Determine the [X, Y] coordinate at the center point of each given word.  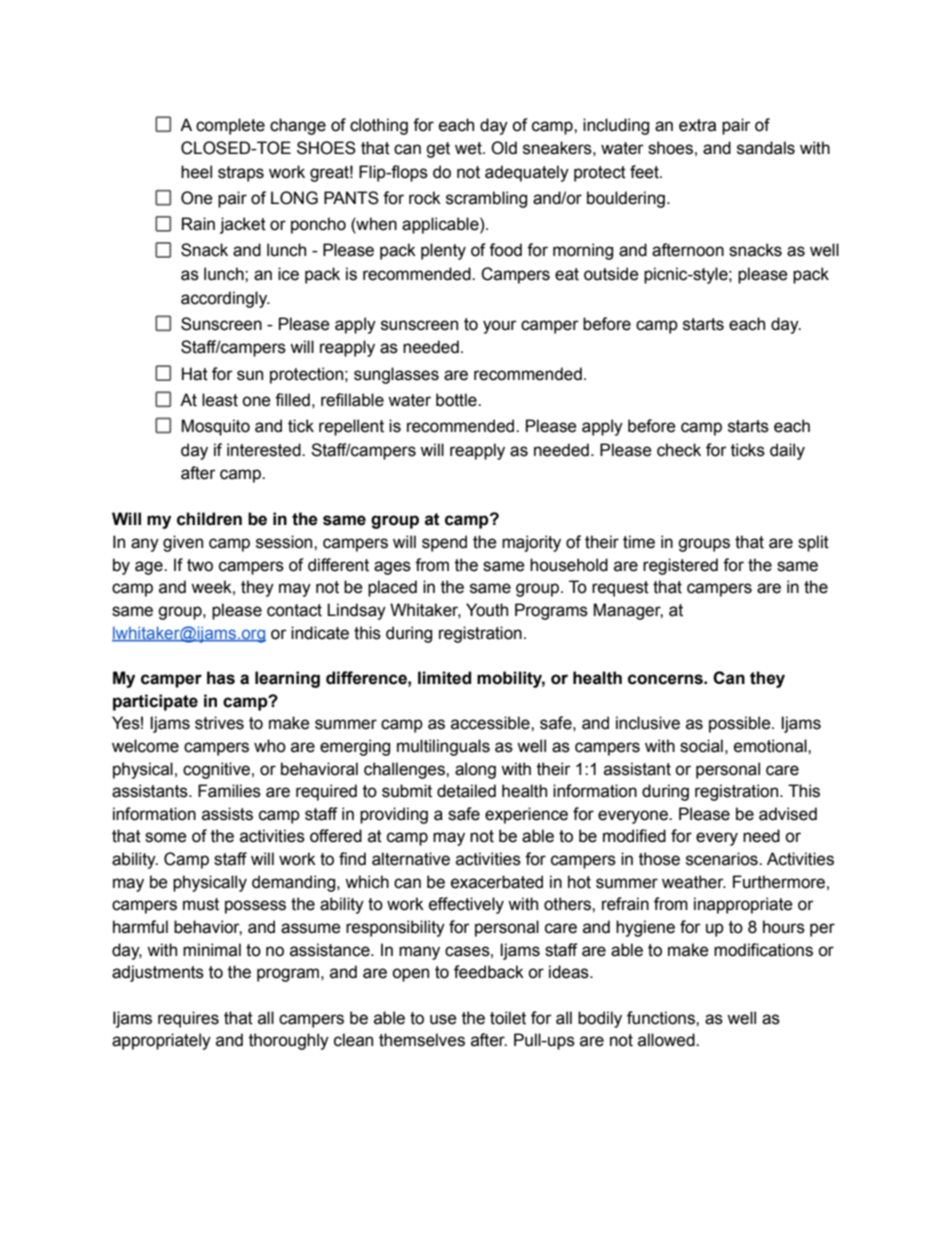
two [200, 565]
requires [188, 1019]
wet [469, 148]
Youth [487, 610]
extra [697, 125]
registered [680, 566]
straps [241, 174]
